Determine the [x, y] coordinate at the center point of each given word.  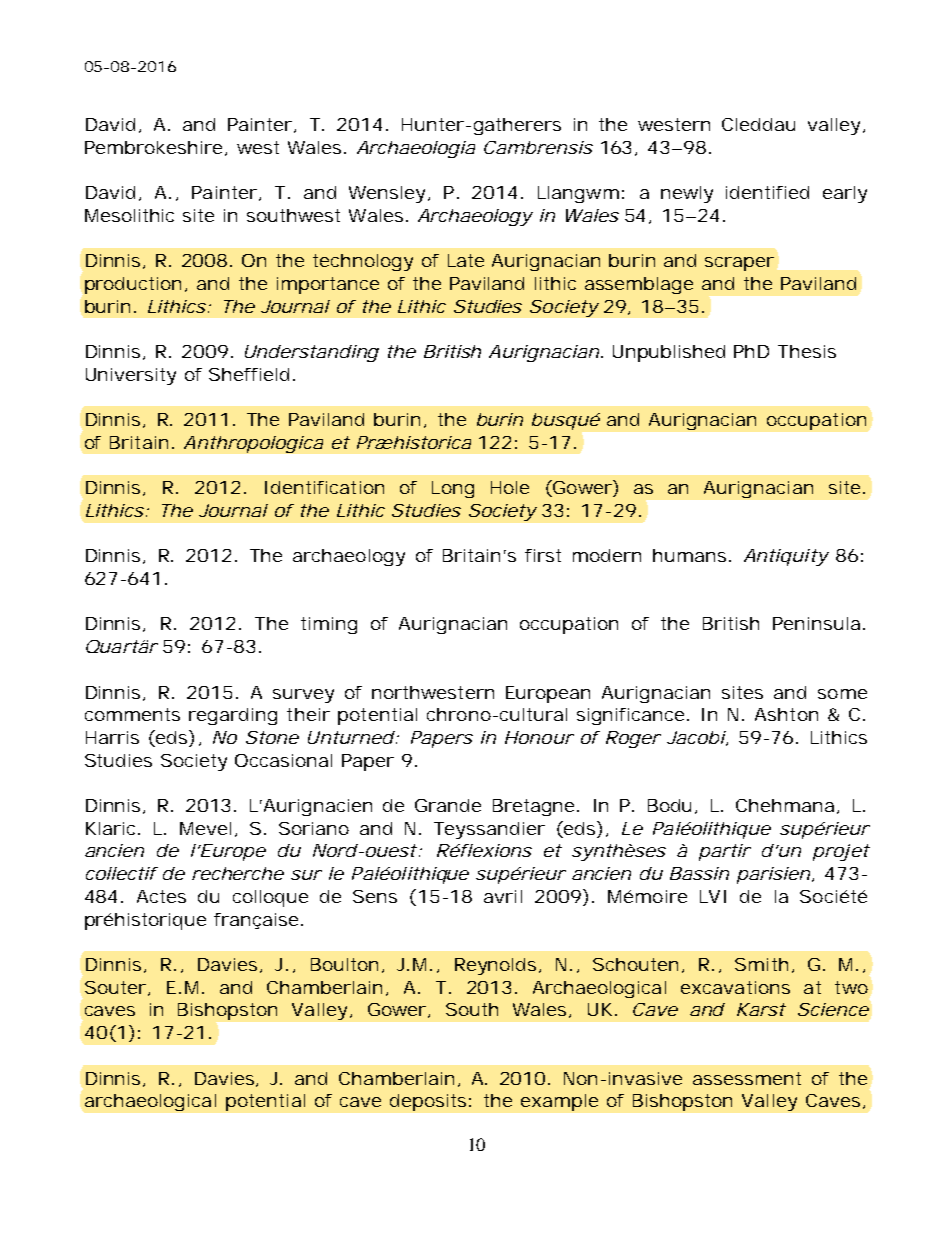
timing [329, 625]
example [559, 1102]
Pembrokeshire [155, 148]
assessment [747, 1078]
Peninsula [816, 623]
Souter [117, 988]
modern [607, 555]
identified [767, 192]
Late [466, 260]
